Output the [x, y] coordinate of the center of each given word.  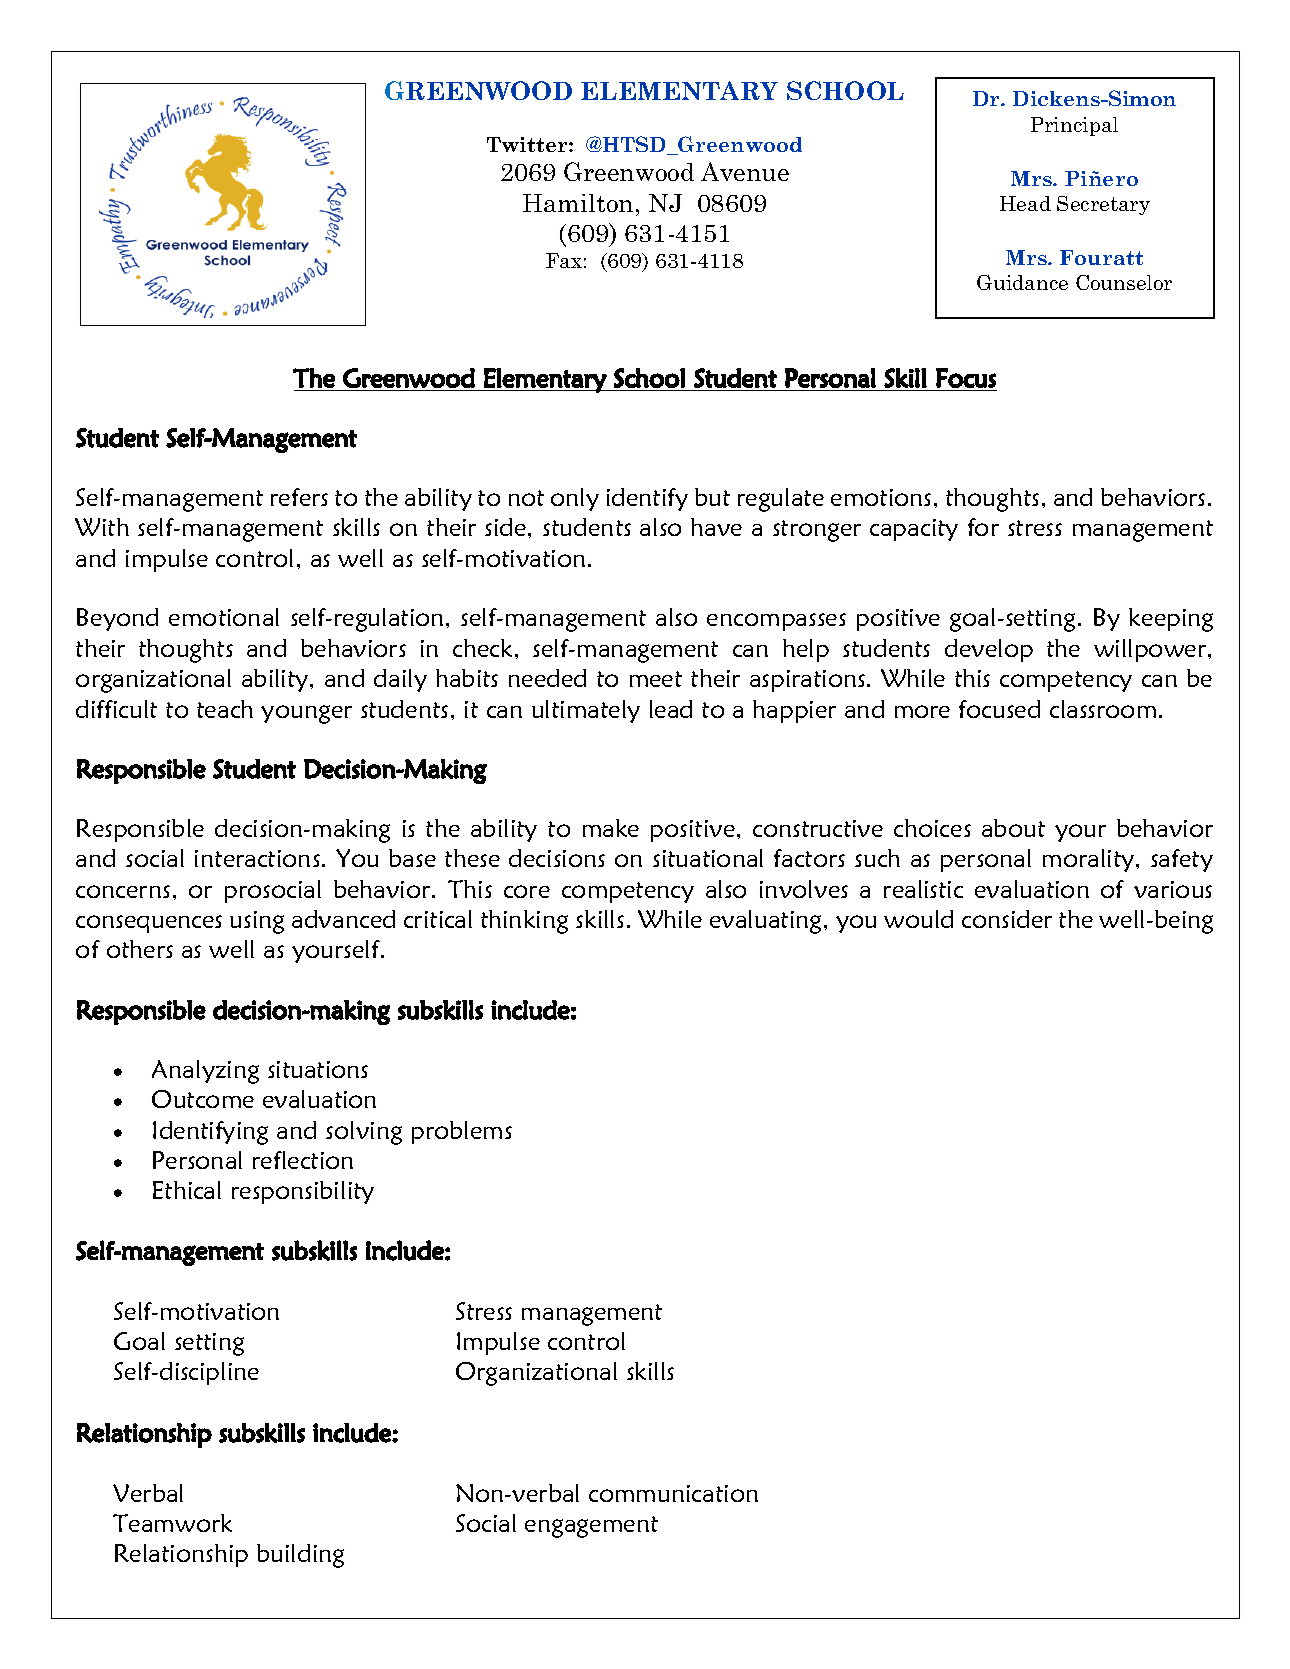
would [918, 919]
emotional [224, 617]
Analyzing [205, 1072]
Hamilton [578, 203]
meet [656, 679]
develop [989, 650]
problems [462, 1132]
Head [1025, 203]
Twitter [528, 144]
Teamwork [172, 1523]
